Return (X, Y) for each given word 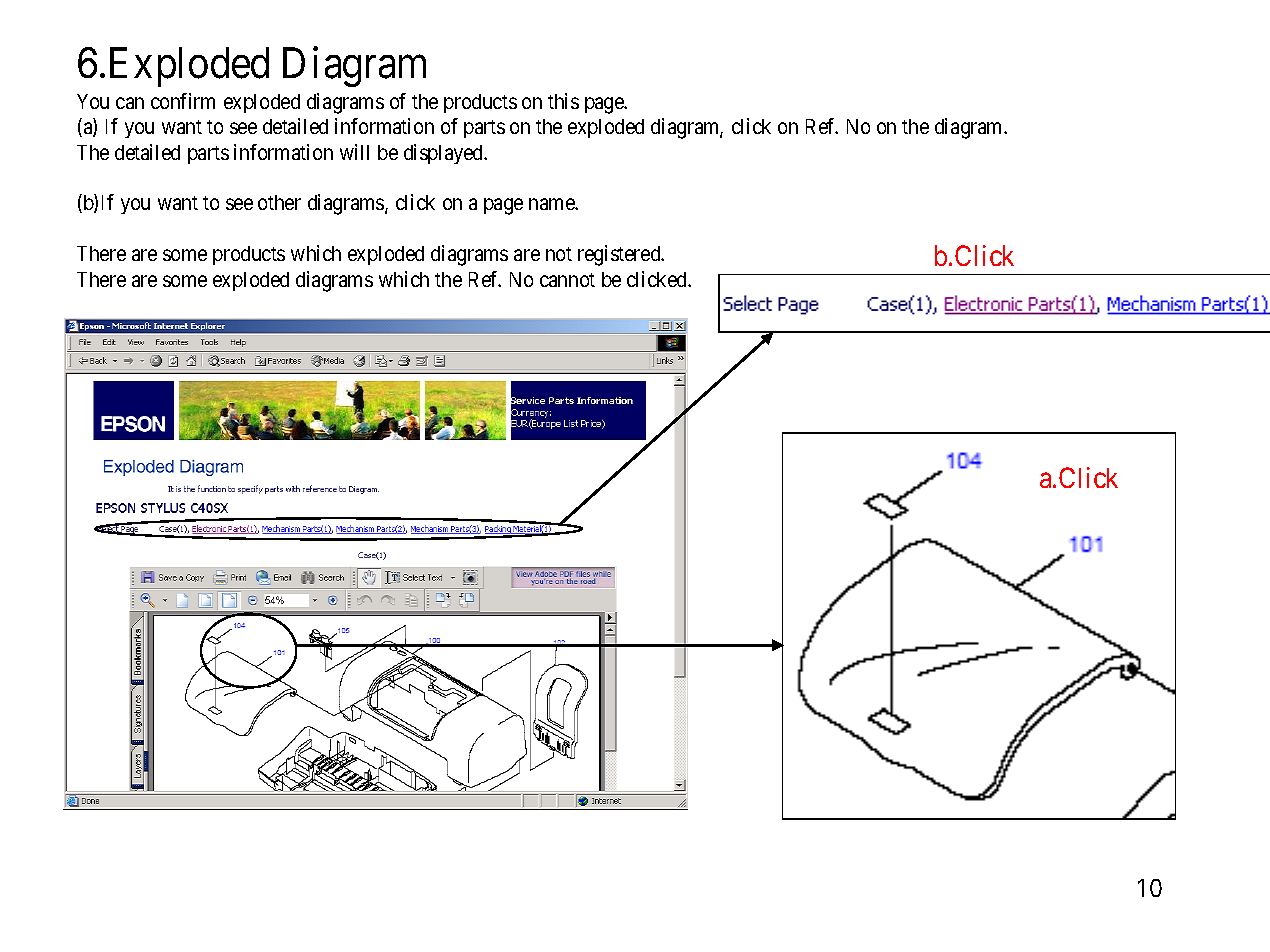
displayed (445, 154)
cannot (567, 280)
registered (620, 255)
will (354, 152)
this (563, 101)
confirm (183, 101)
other (279, 202)
